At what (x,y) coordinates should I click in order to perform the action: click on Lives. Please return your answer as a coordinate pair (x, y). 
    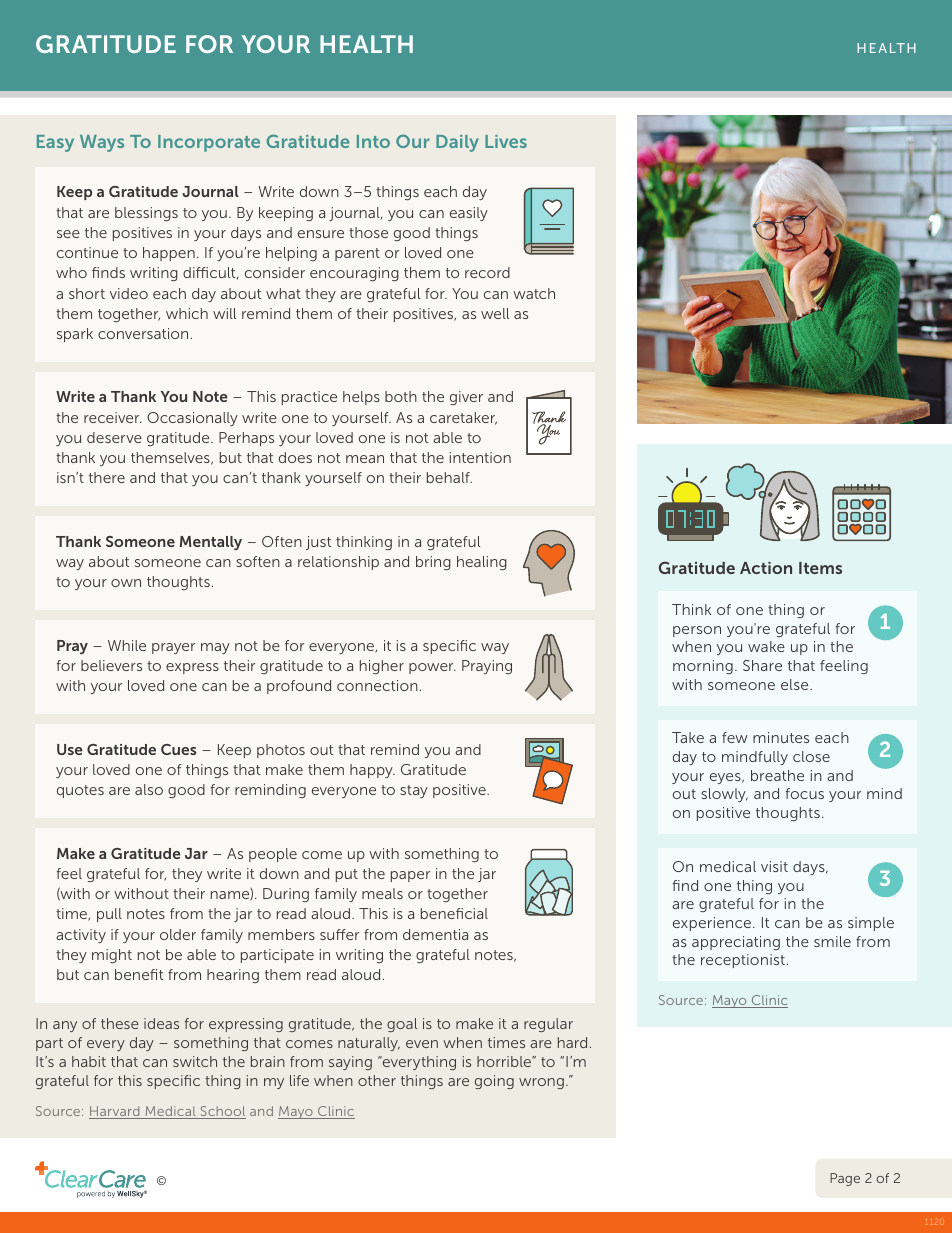
    Looking at the image, I should click on (506, 141).
